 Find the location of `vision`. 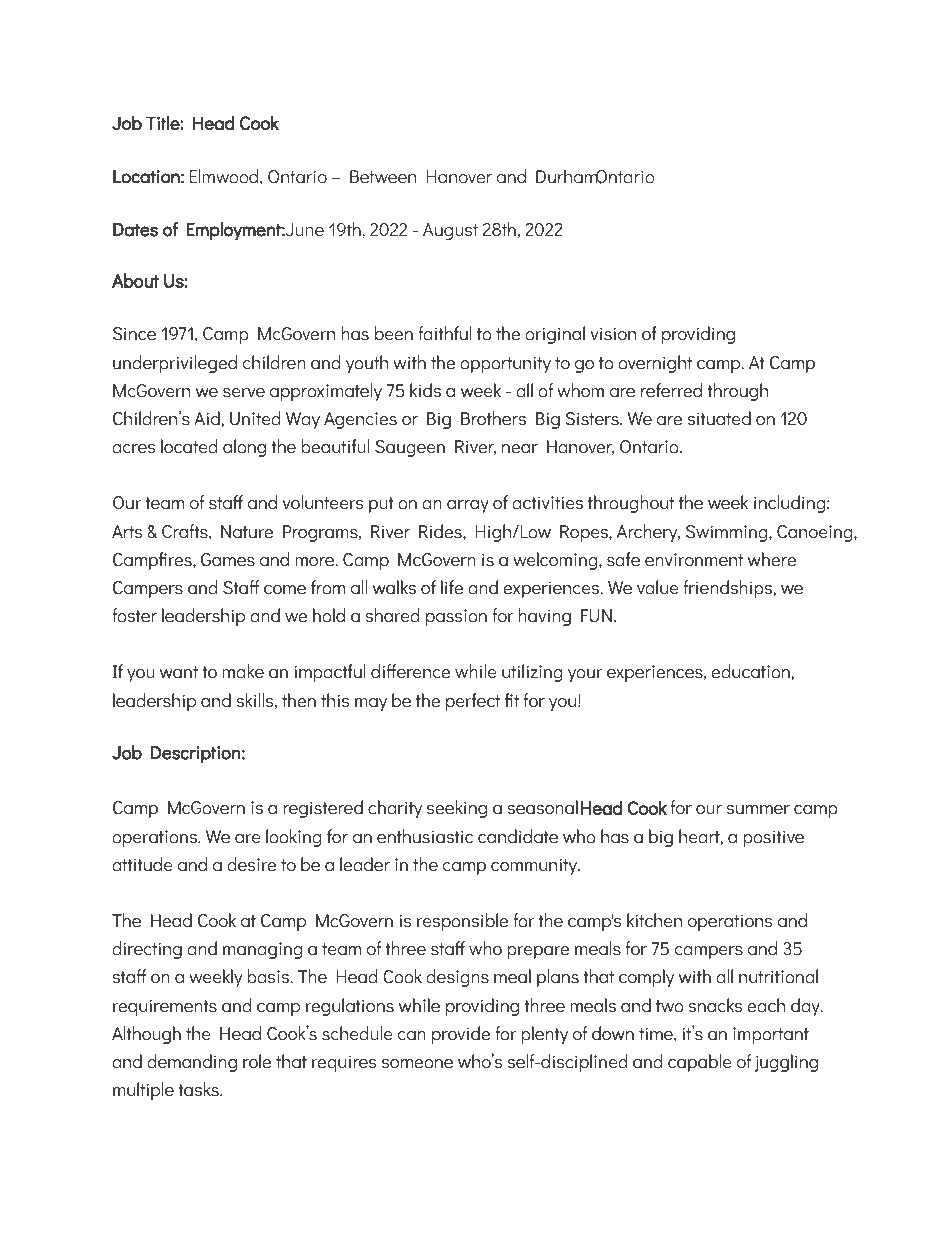

vision is located at coordinates (613, 334).
